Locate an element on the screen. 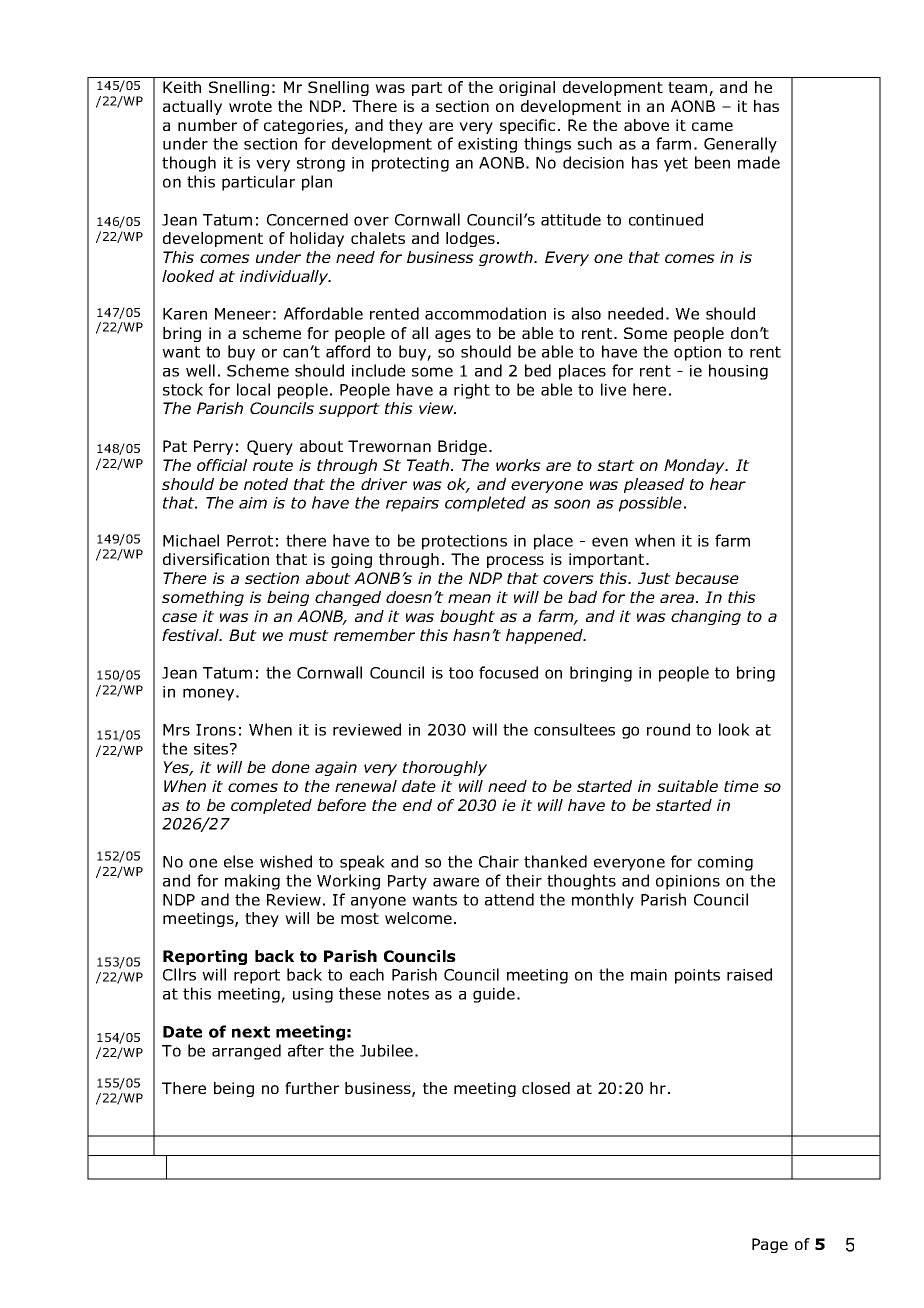 The width and height of the screenshot is (924, 1308). option is located at coordinates (697, 353).
